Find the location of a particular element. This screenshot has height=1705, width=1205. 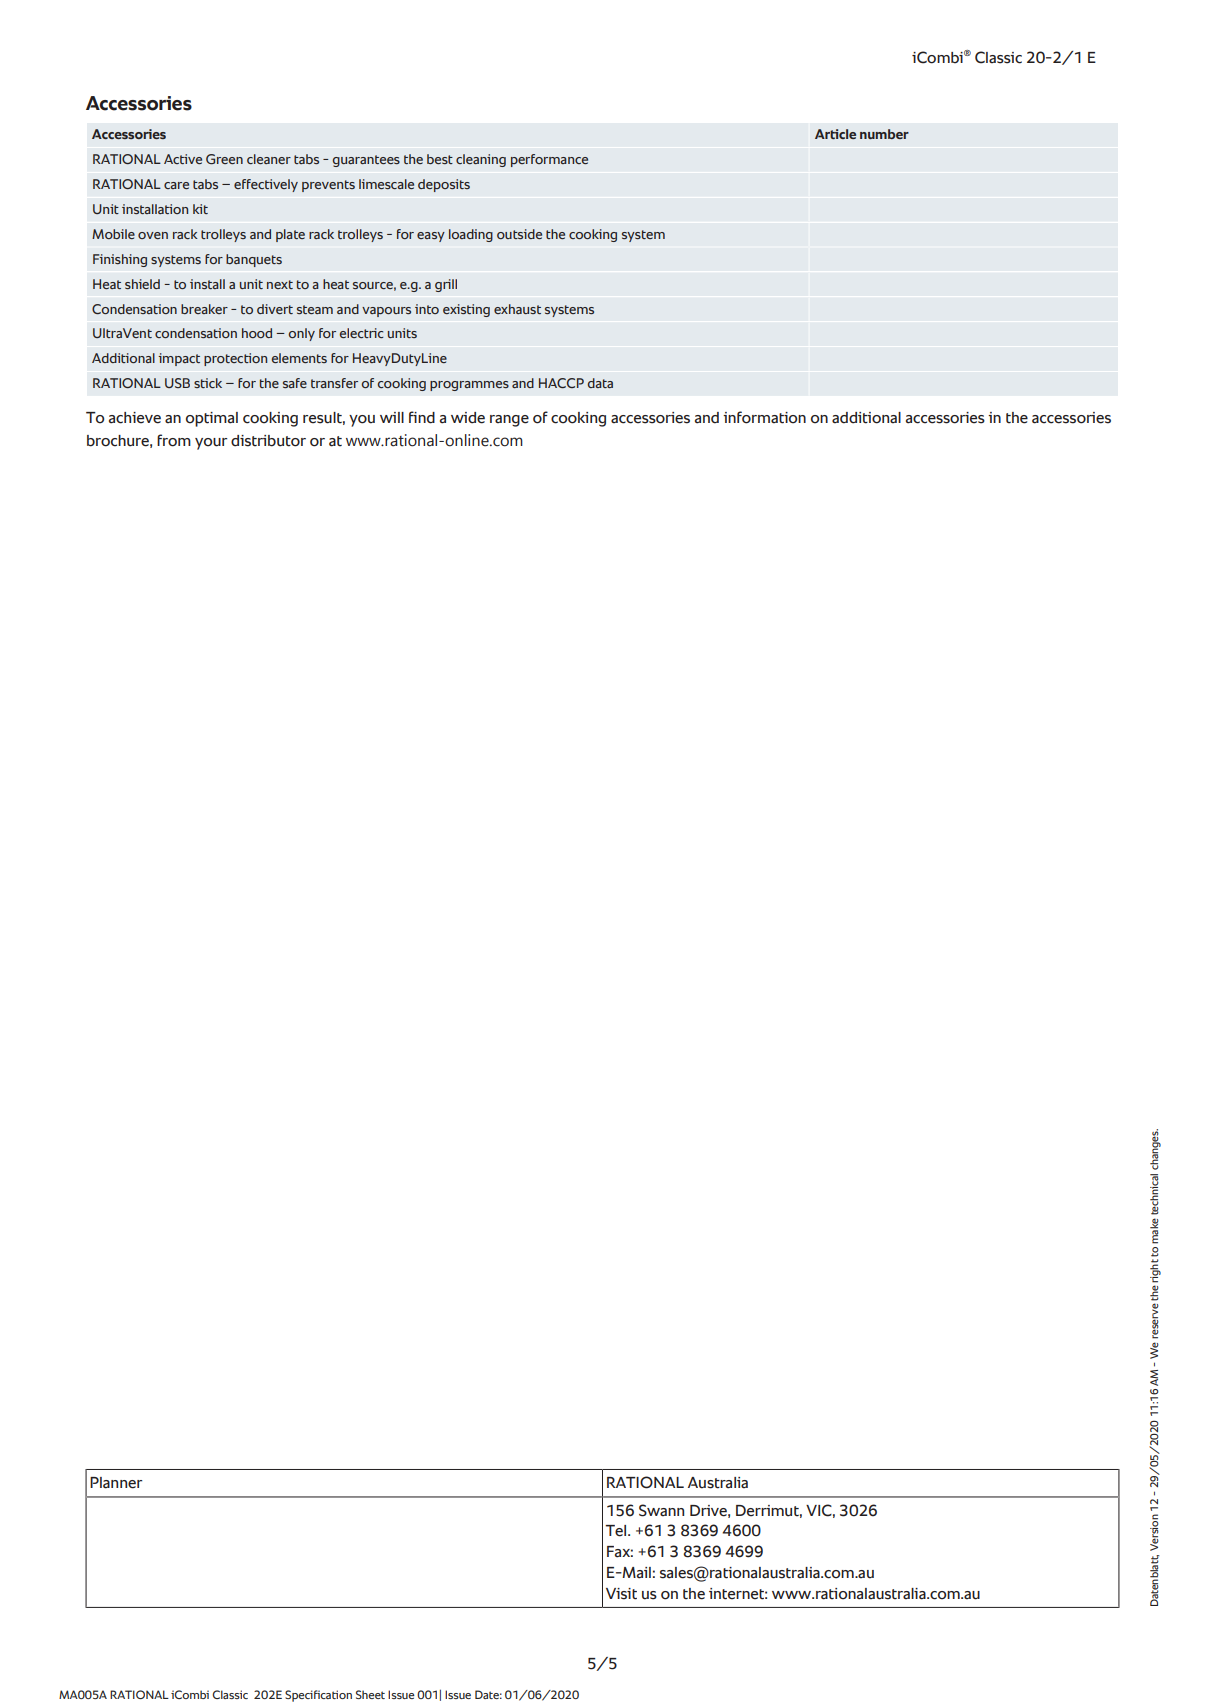

Sheet is located at coordinates (370, 1694).
